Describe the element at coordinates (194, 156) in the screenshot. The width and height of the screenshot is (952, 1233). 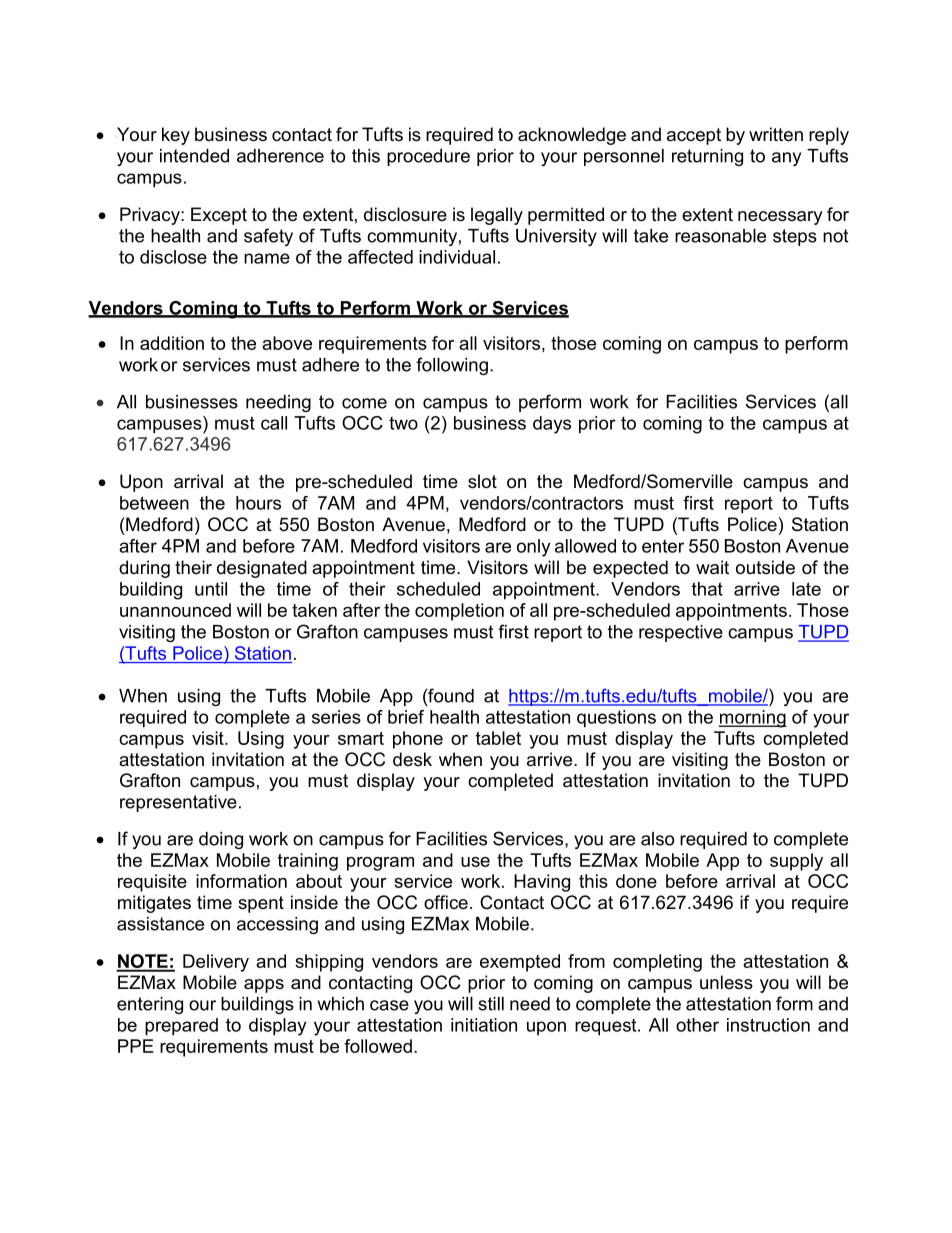
I see `intended` at that location.
